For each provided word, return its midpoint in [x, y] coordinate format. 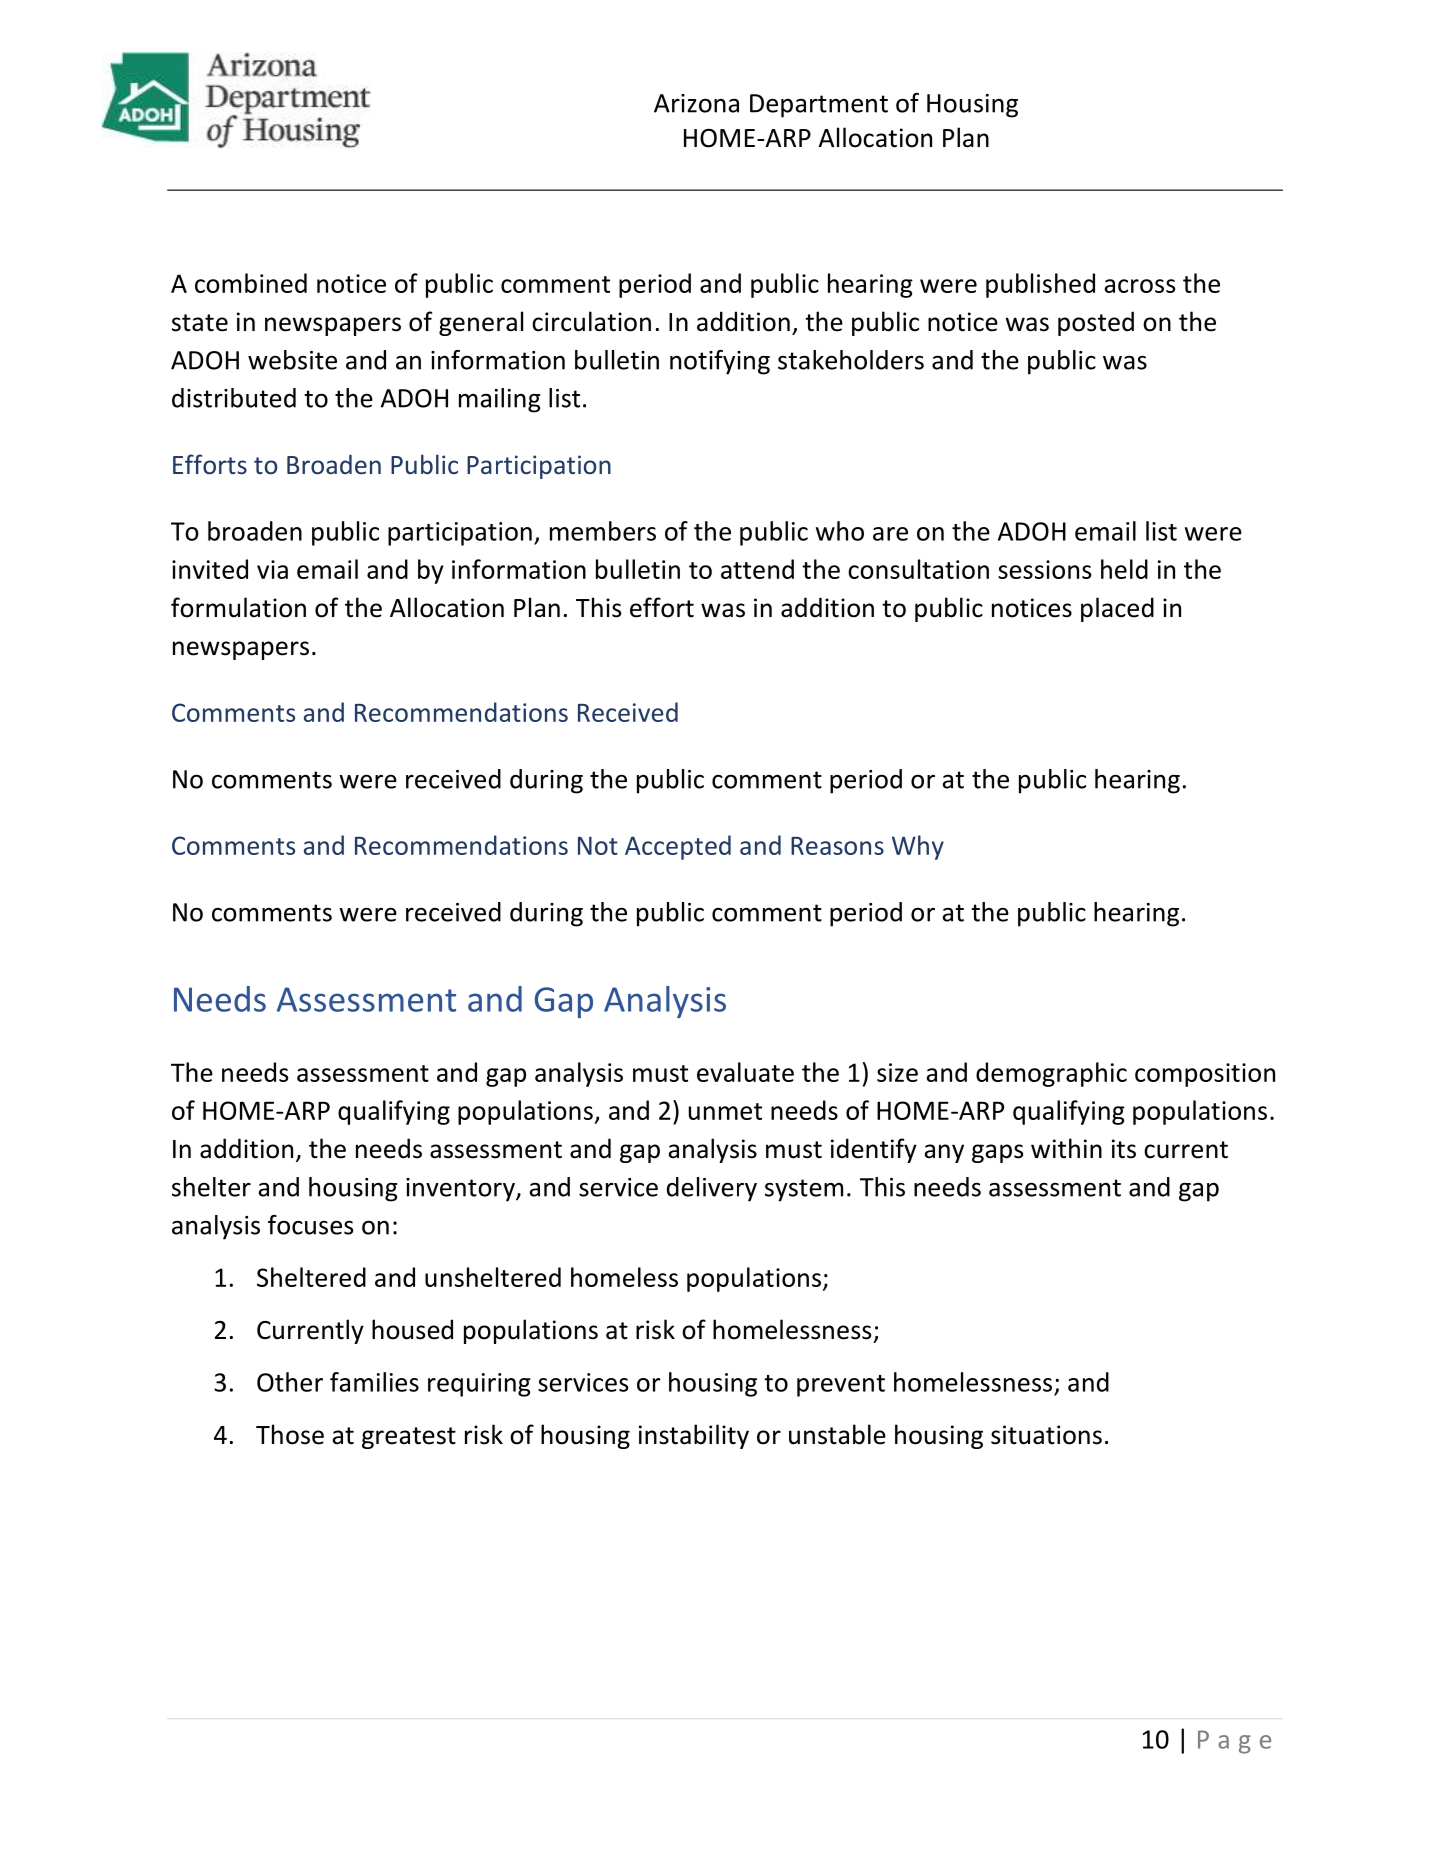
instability [694, 1436]
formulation [238, 607]
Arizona [696, 103]
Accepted [678, 847]
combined [251, 283]
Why [918, 847]
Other [290, 1382]
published [1040, 285]
